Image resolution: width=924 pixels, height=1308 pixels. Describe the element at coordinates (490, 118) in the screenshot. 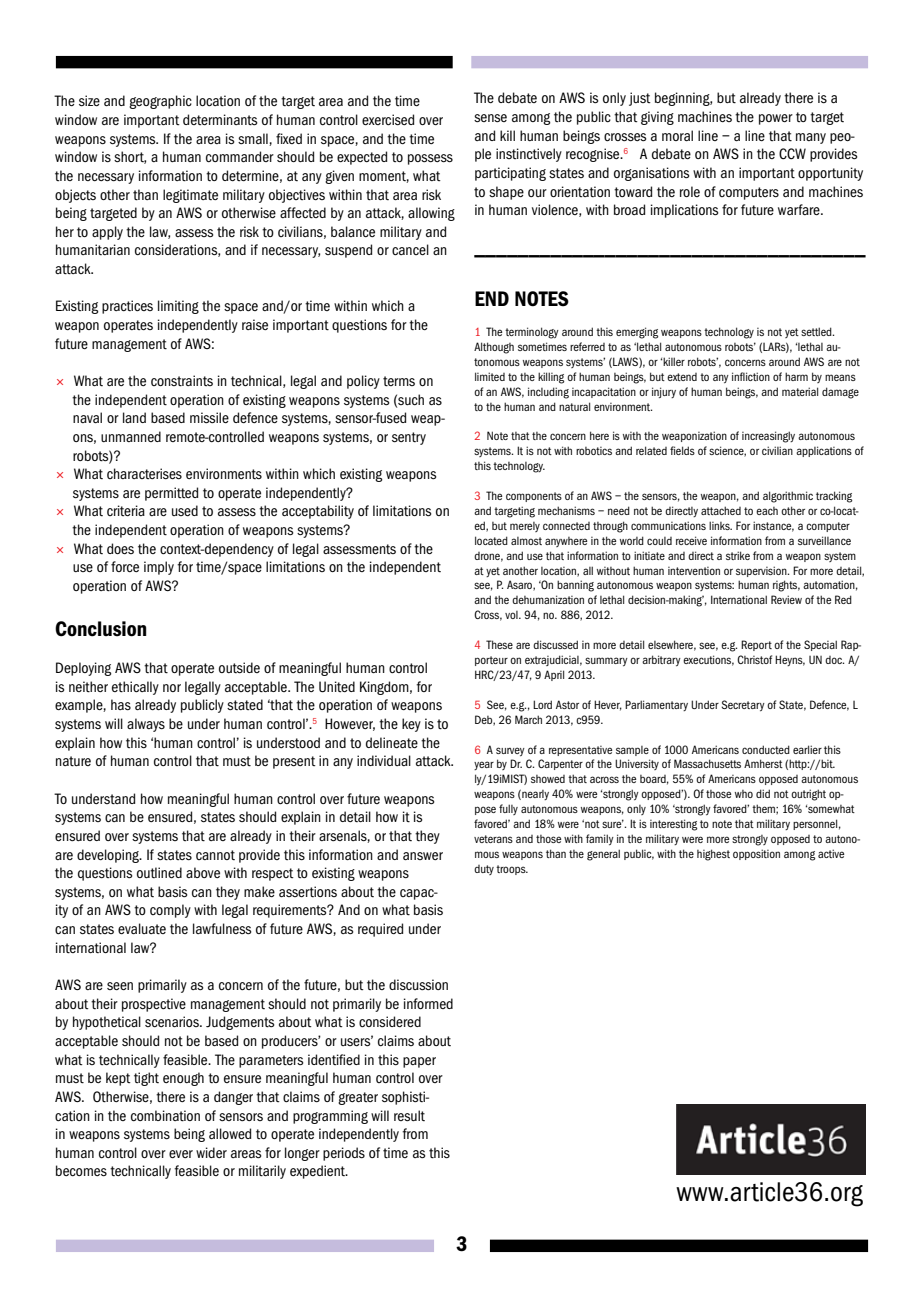

I see `sense` at that location.
